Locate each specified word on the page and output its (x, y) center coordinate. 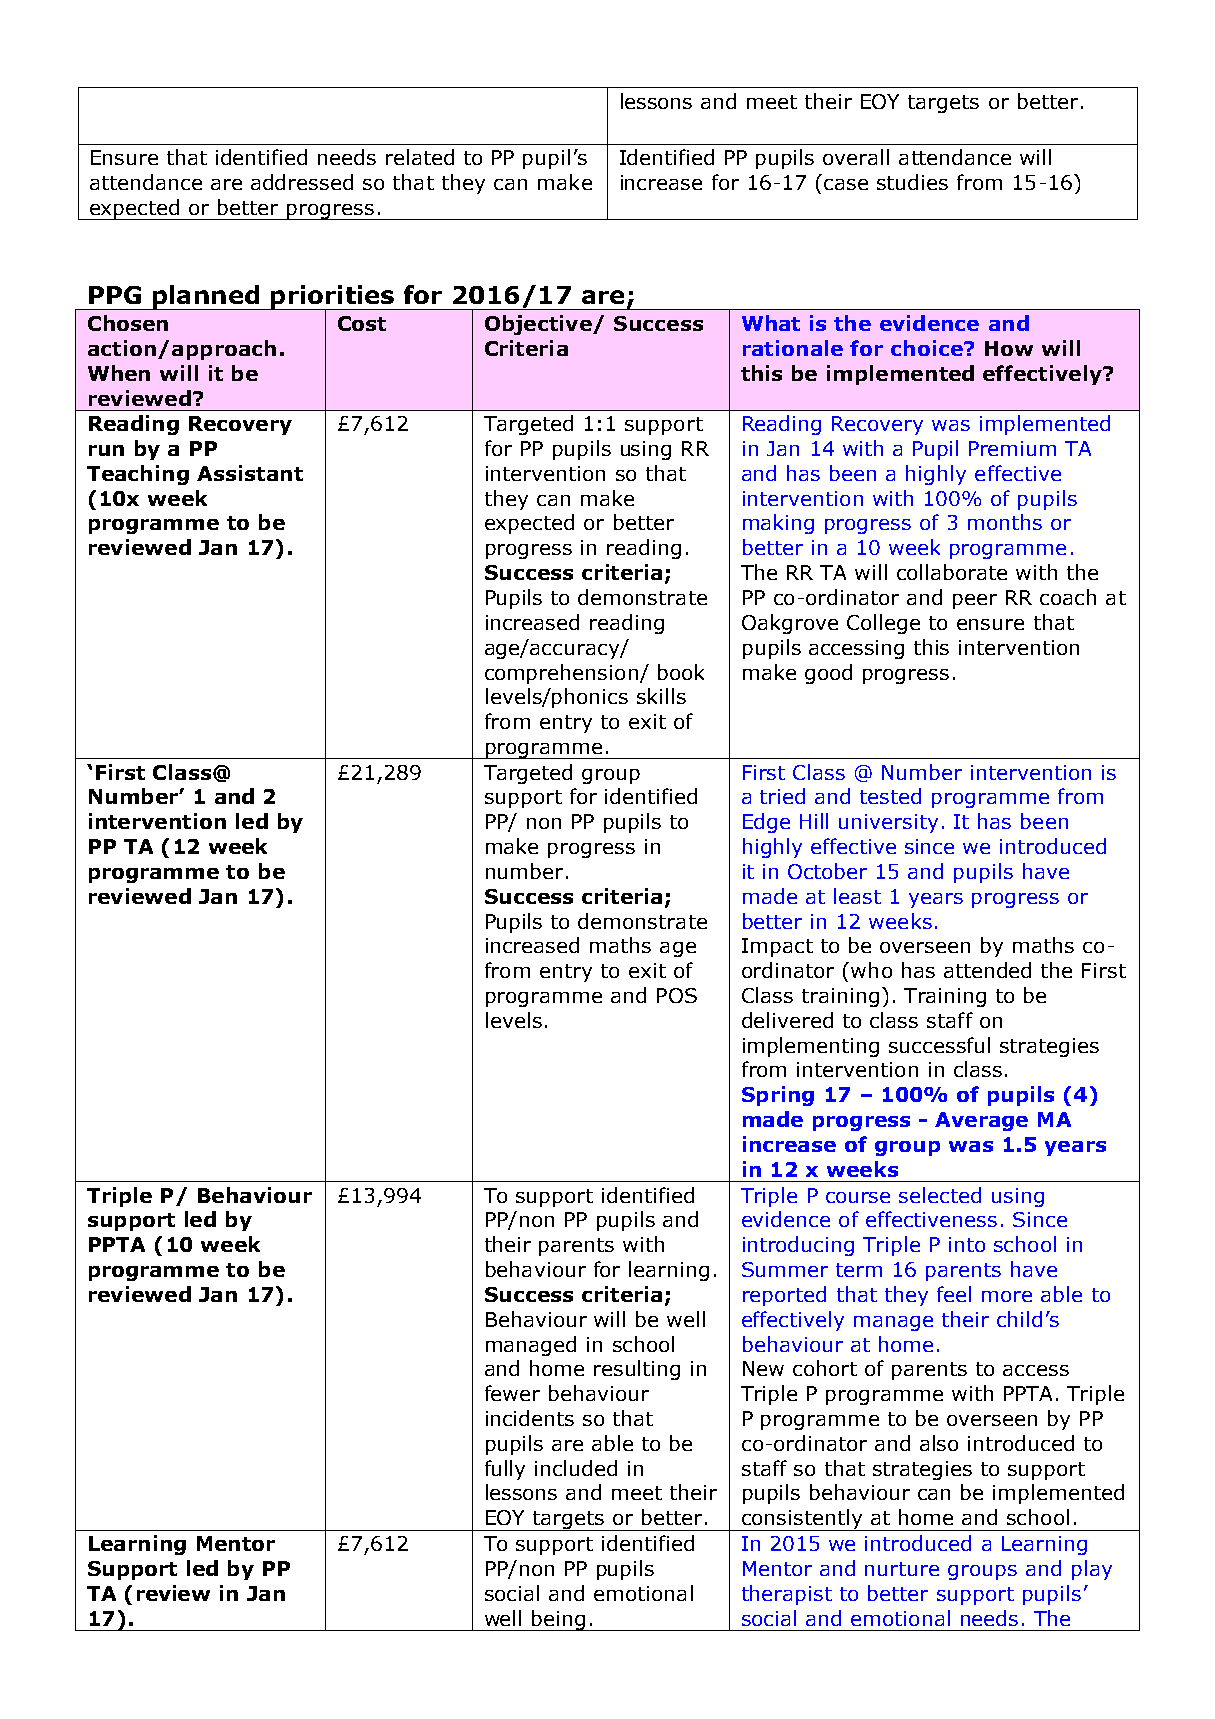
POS (677, 995)
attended (987, 970)
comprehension (561, 674)
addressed (302, 182)
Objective (539, 325)
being (559, 1620)
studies (912, 182)
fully (505, 1470)
